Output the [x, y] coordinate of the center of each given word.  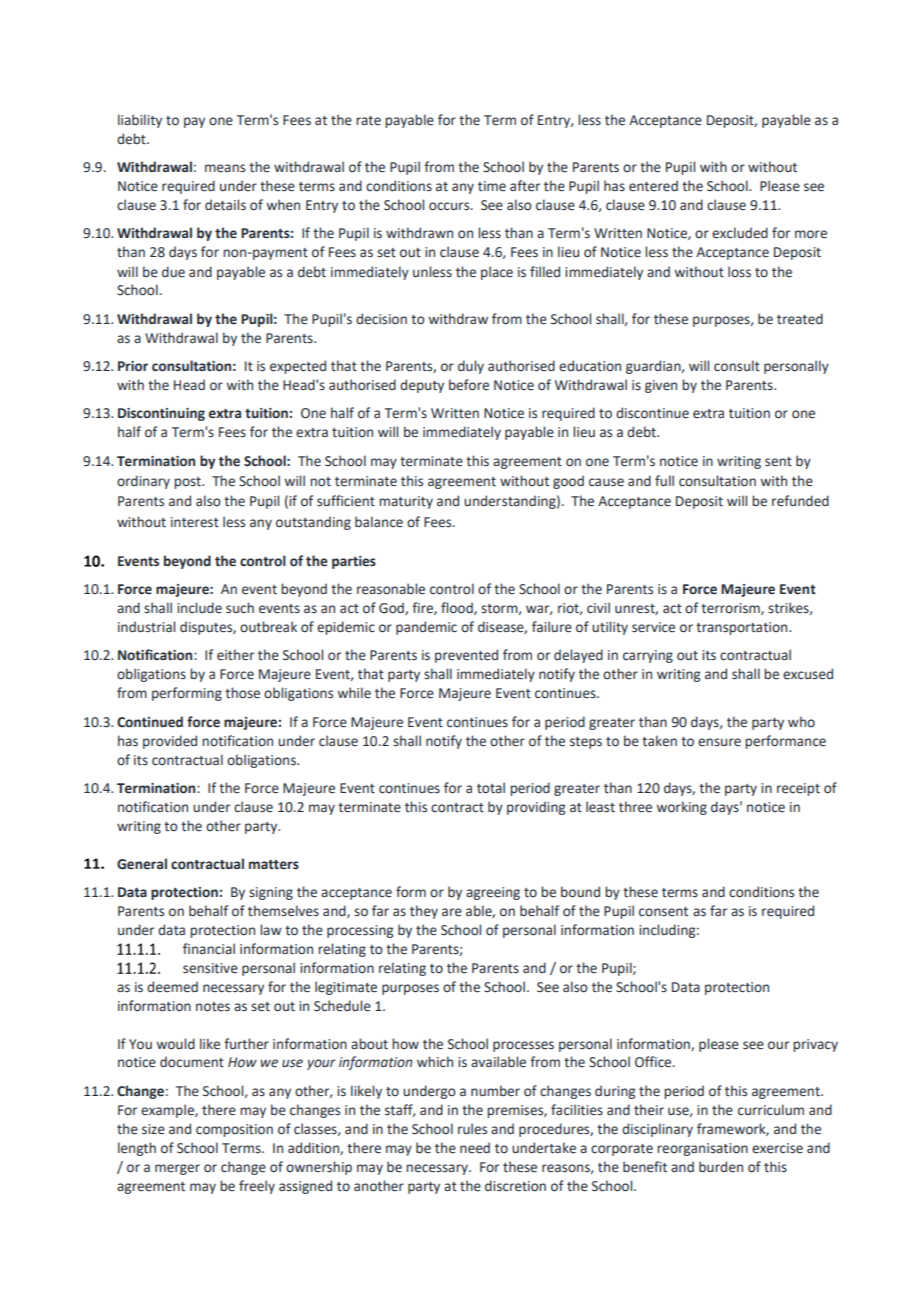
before [469, 385]
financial [209, 949]
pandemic [426, 628]
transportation [743, 628]
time [492, 186]
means [225, 168]
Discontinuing [161, 414]
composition [234, 1130]
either [235, 655]
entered [653, 186]
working [682, 808]
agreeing [493, 893]
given [661, 386]
